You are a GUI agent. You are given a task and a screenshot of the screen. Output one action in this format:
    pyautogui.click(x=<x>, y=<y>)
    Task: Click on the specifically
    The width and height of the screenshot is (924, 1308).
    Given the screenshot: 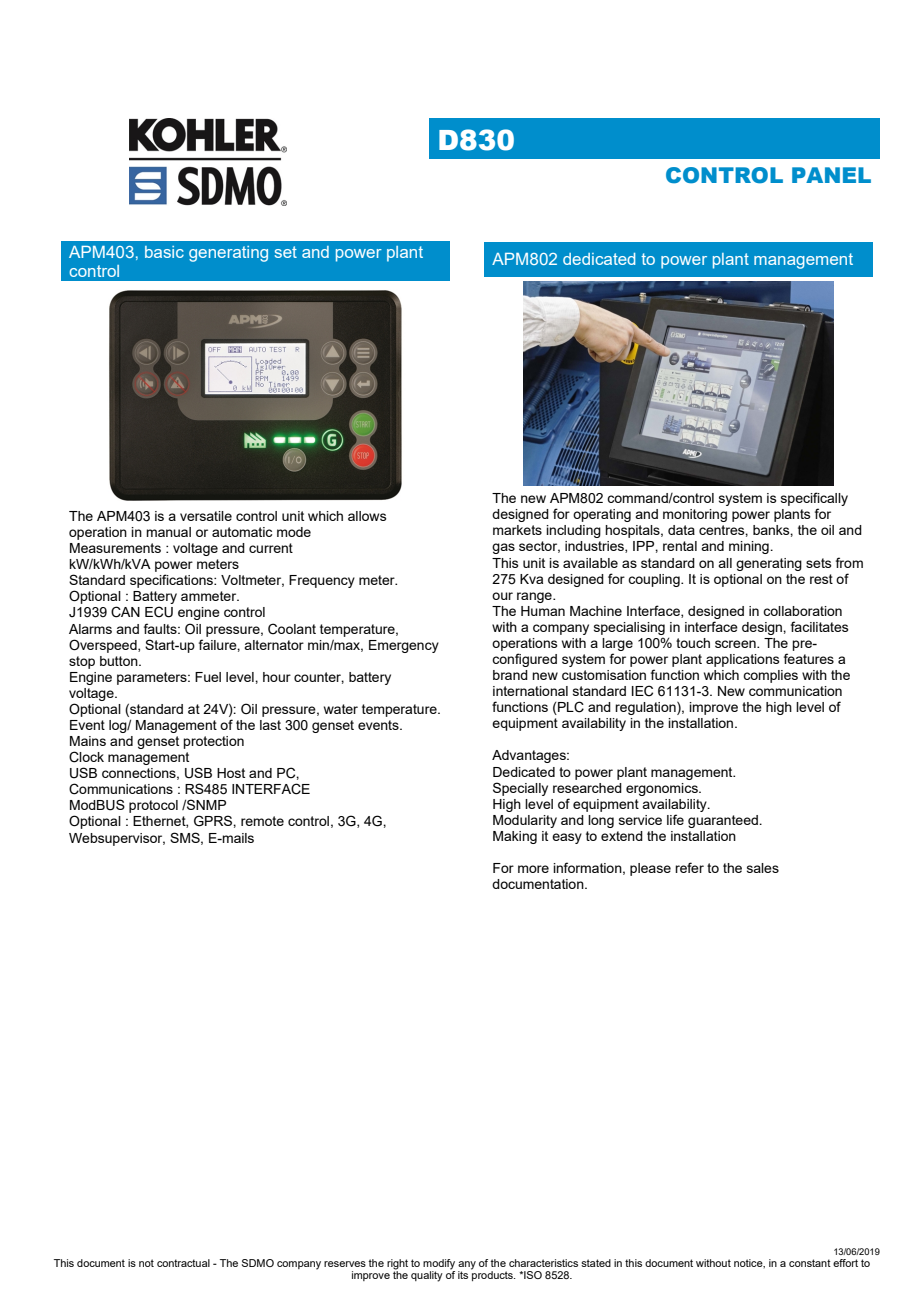 What is the action you would take?
    pyautogui.click(x=814, y=500)
